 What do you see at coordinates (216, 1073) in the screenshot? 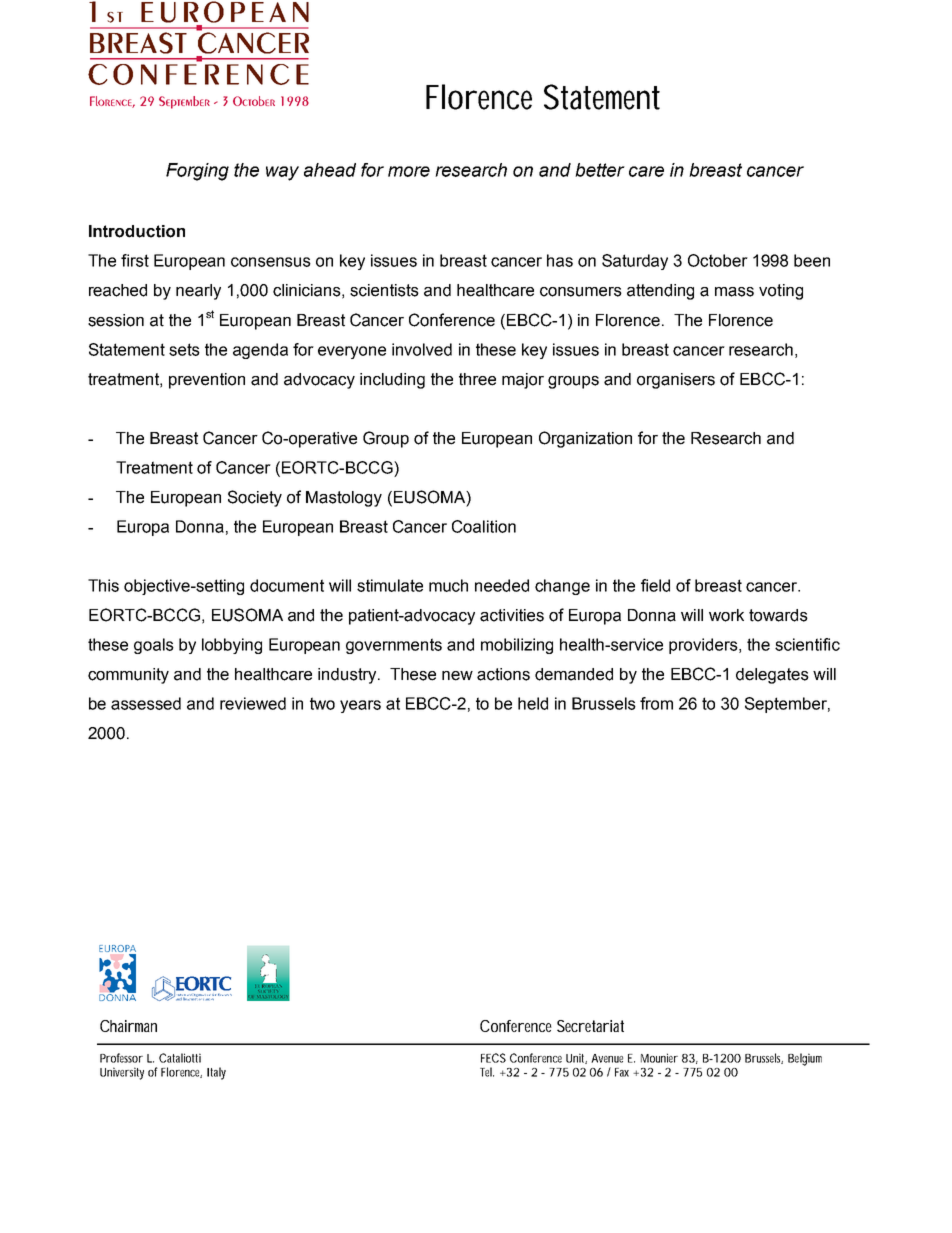
I see `Italy` at bounding box center [216, 1073].
